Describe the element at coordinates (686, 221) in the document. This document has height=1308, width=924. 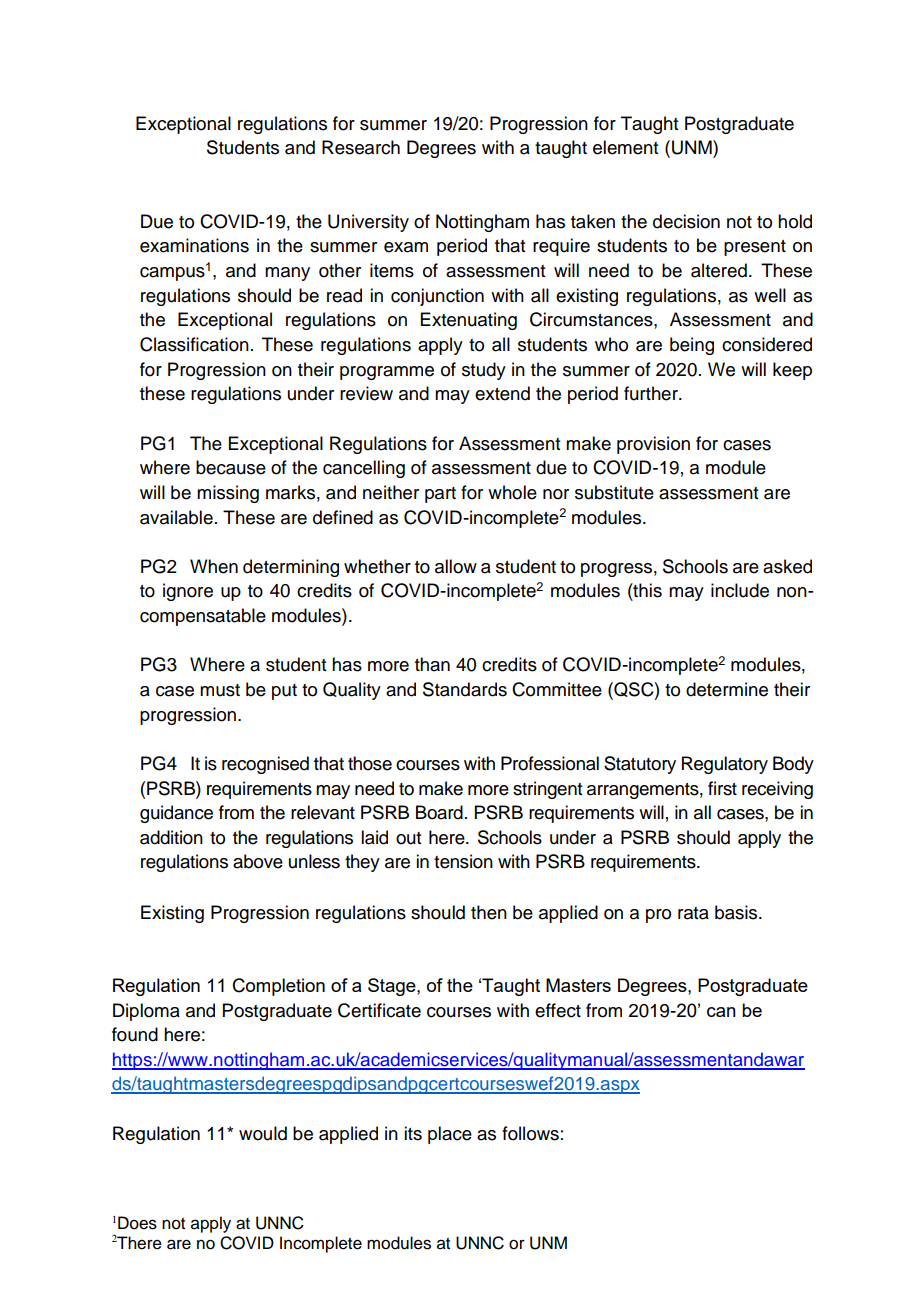
I see `decision` at that location.
